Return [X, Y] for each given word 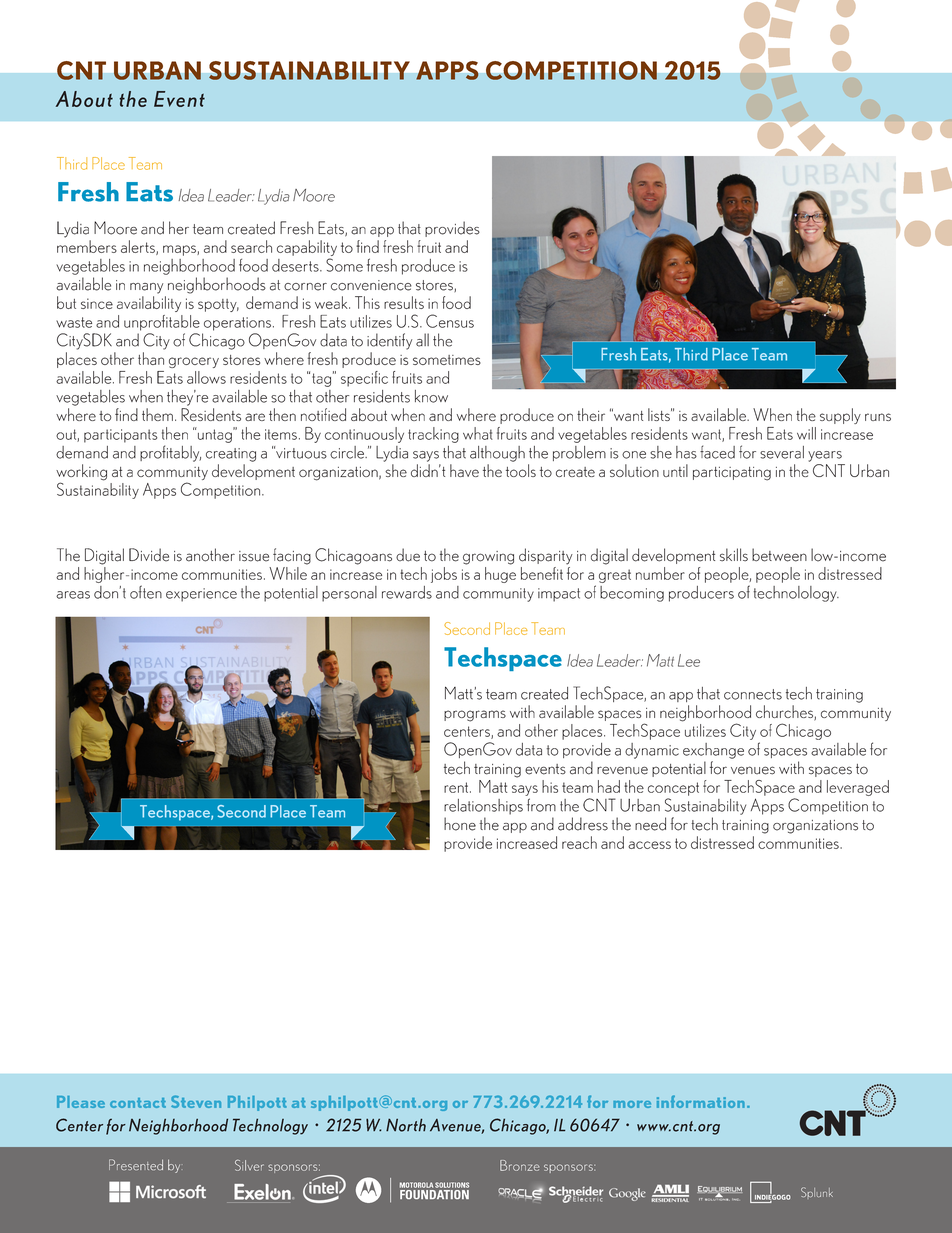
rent [456, 787]
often [146, 592]
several [782, 452]
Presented [136, 1164]
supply [840, 416]
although [497, 454]
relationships [483, 807]
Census [450, 321]
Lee [689, 660]
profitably [170, 453]
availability [149, 304]
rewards [407, 592]
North [406, 1125]
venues [753, 770]
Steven [196, 1101]
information [701, 1101]
